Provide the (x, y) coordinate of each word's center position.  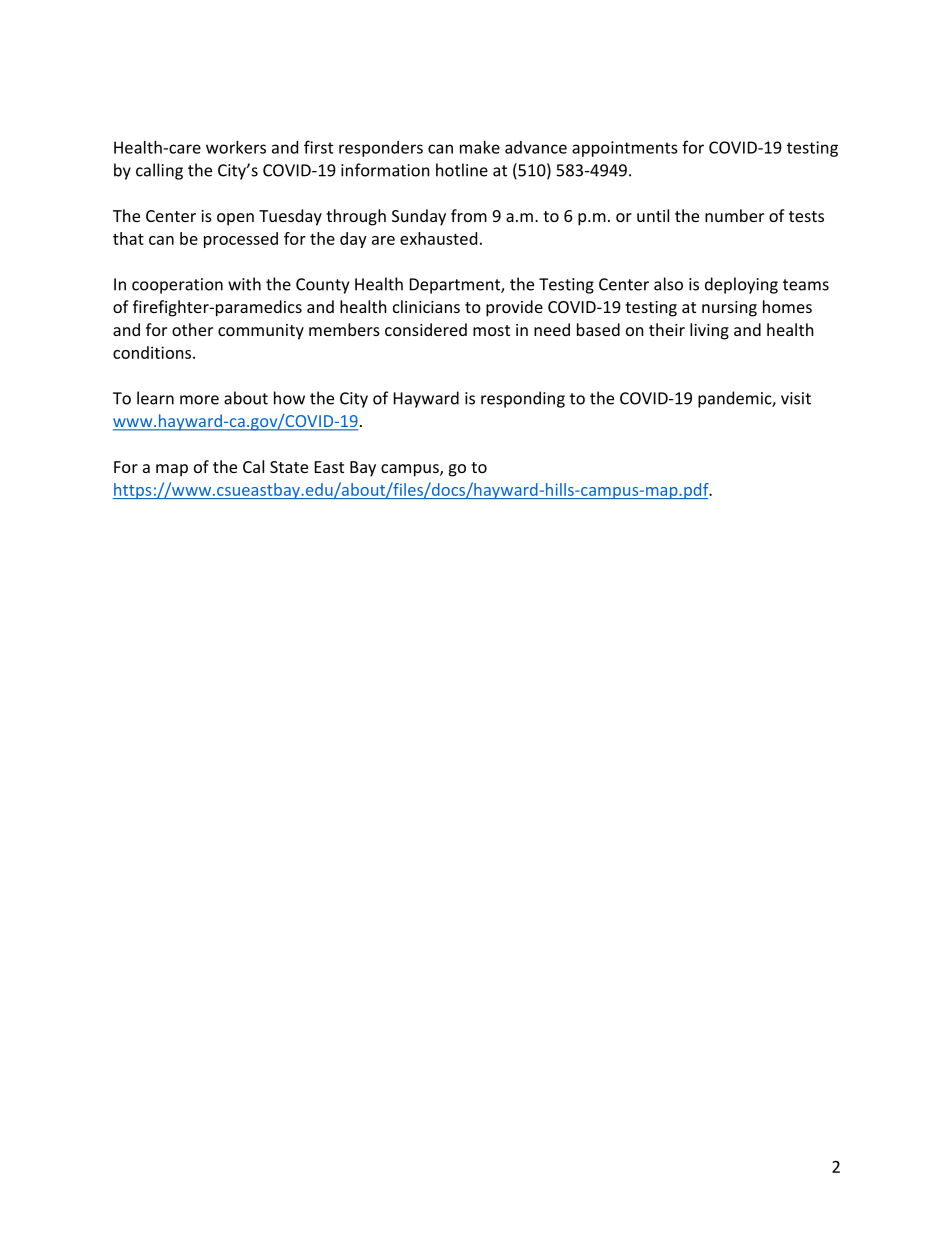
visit (796, 398)
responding (523, 399)
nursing (729, 309)
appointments (625, 149)
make (480, 147)
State (289, 467)
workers (236, 147)
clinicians (426, 306)
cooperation (177, 286)
